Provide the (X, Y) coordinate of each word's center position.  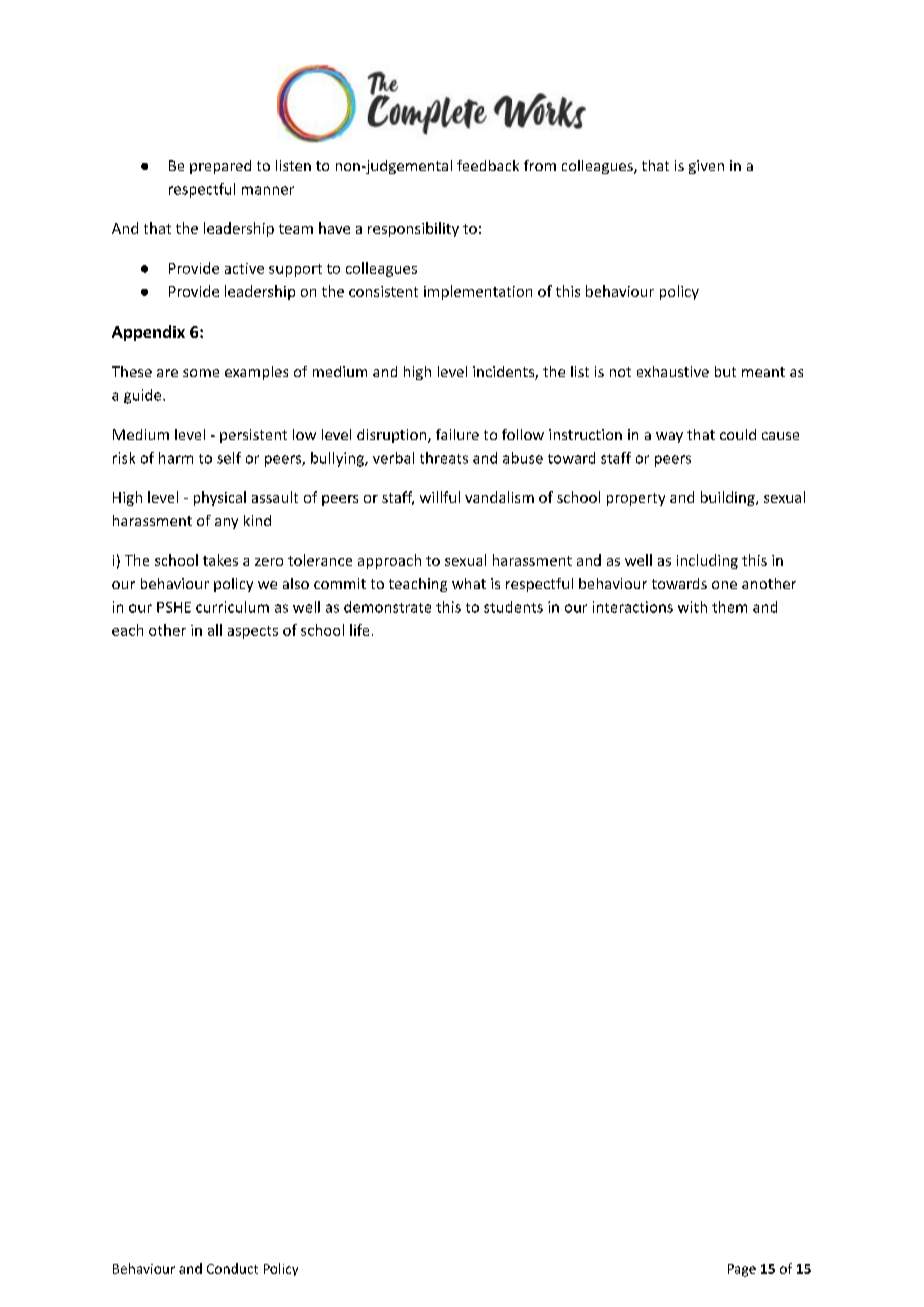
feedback (488, 165)
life (359, 630)
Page (742, 1270)
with (692, 607)
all (215, 630)
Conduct (232, 1268)
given (706, 167)
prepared (220, 167)
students (513, 607)
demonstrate (387, 607)
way (669, 437)
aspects (253, 632)
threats (444, 458)
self (229, 458)
